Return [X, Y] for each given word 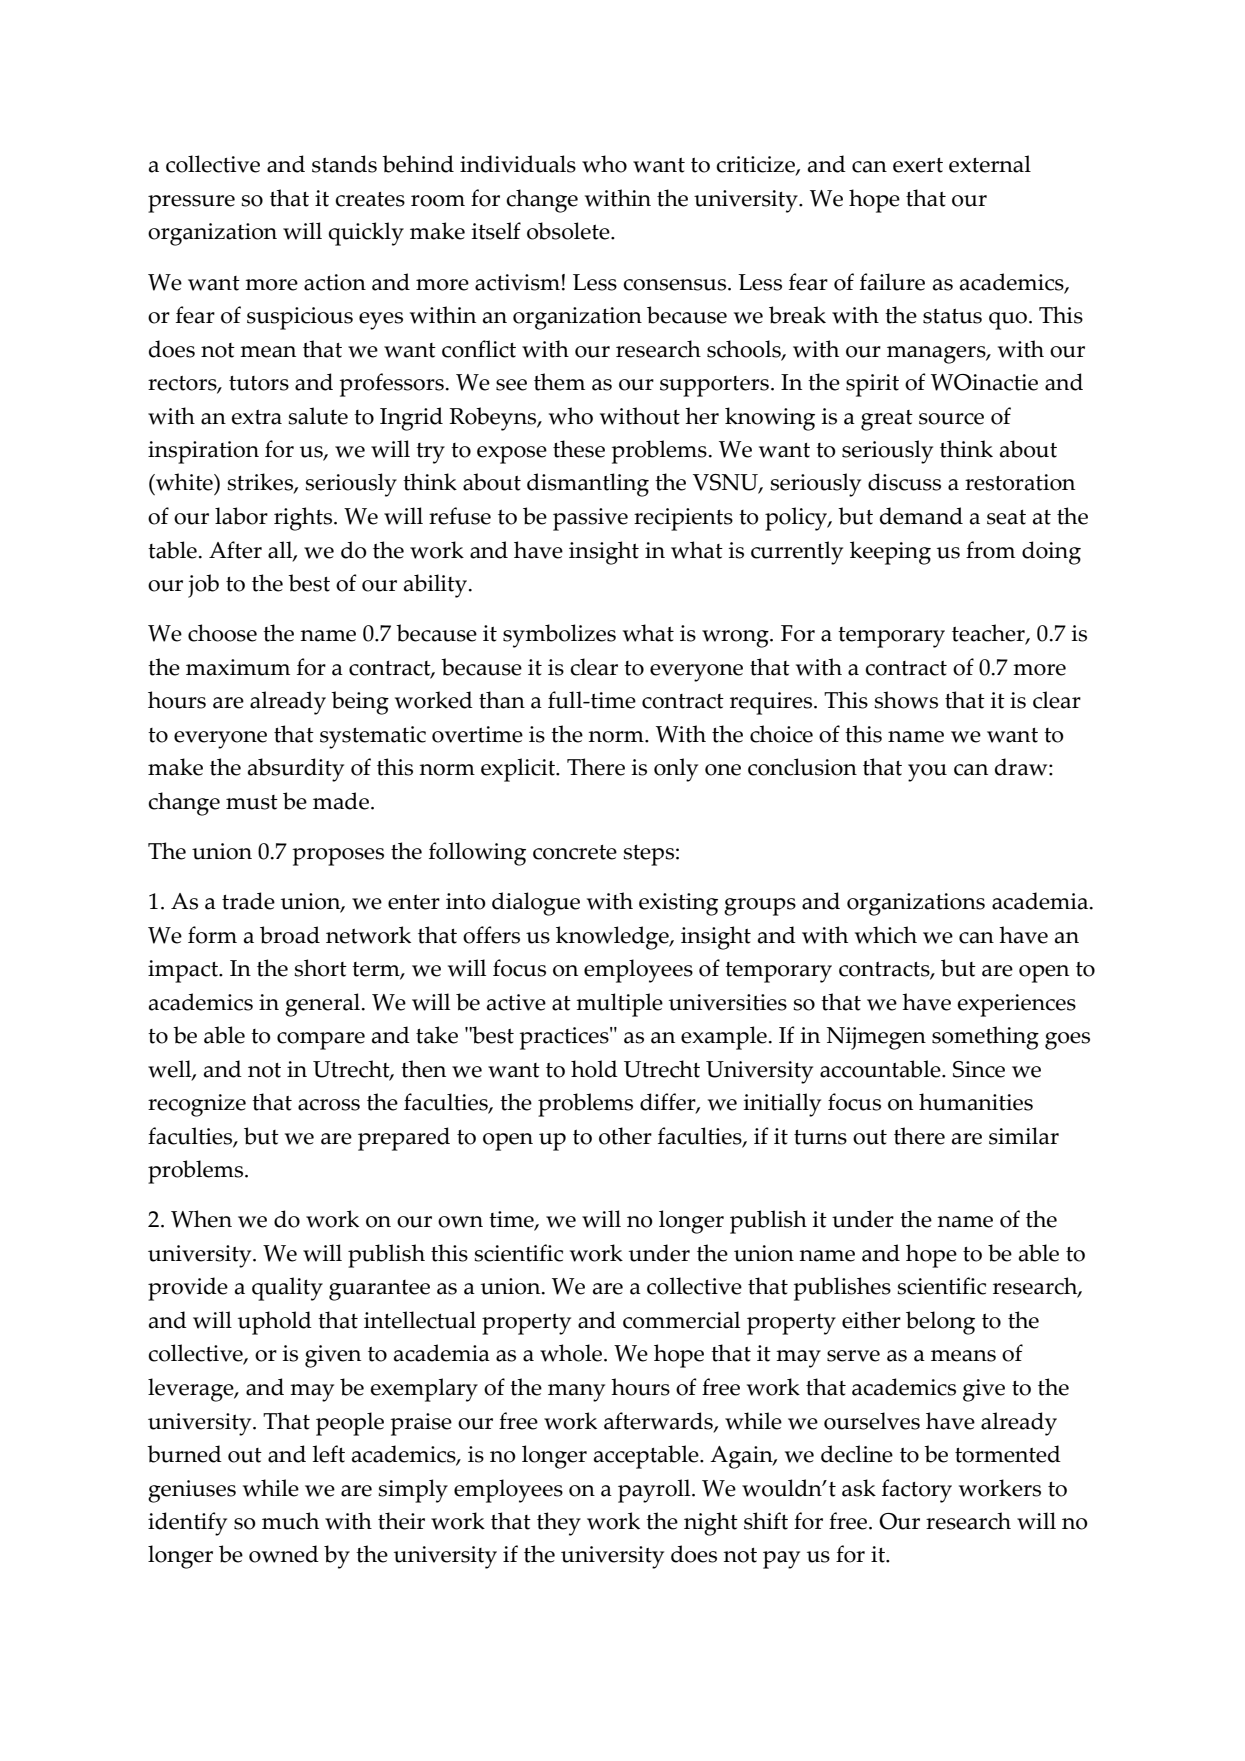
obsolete [569, 231]
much [290, 1521]
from [990, 550]
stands [344, 164]
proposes [338, 857]
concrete [575, 852]
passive [590, 519]
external [990, 164]
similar [1024, 1136]
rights [304, 519]
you [927, 773]
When [201, 1219]
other [625, 1136]
